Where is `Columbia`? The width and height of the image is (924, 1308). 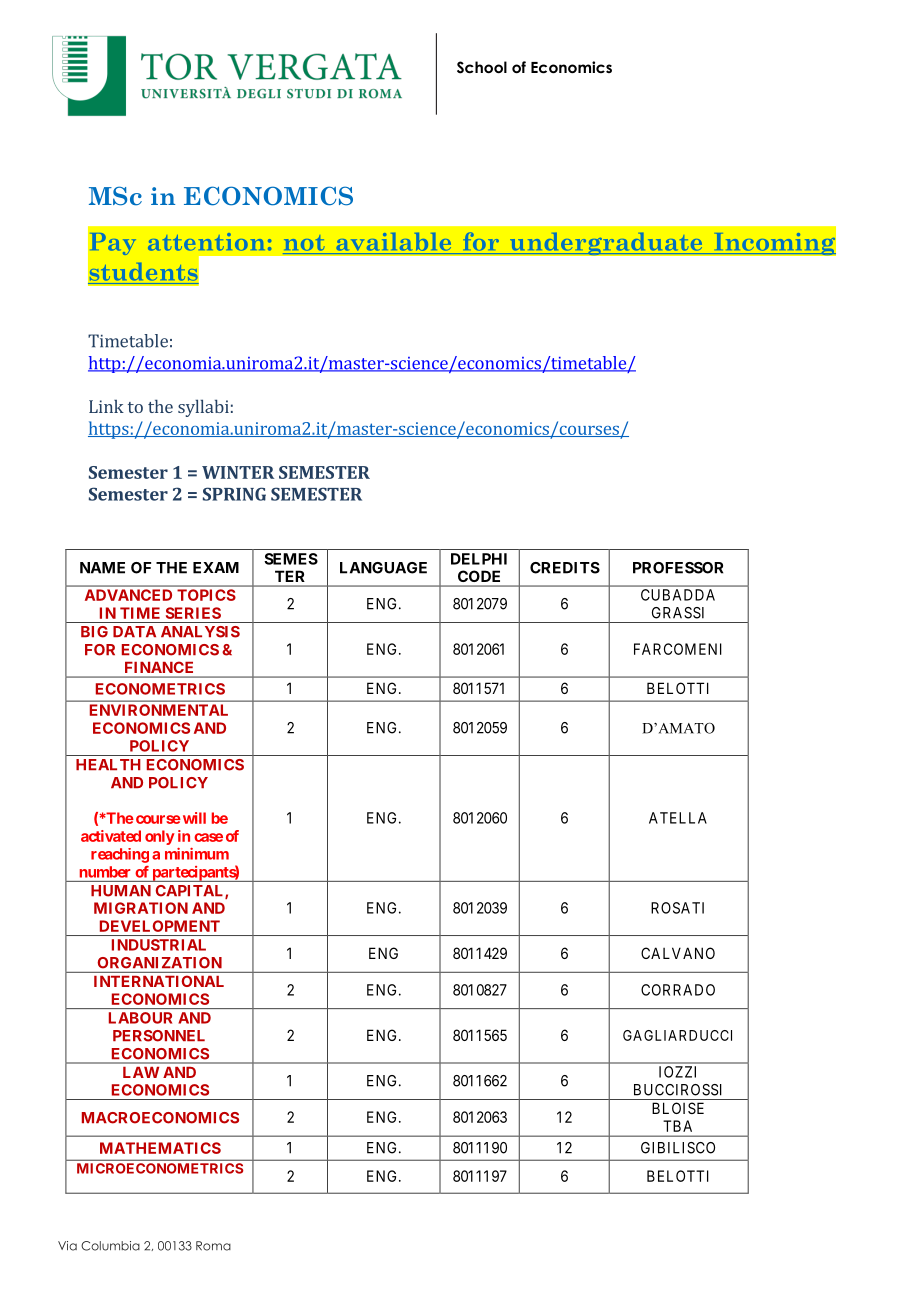
Columbia is located at coordinates (110, 1246).
